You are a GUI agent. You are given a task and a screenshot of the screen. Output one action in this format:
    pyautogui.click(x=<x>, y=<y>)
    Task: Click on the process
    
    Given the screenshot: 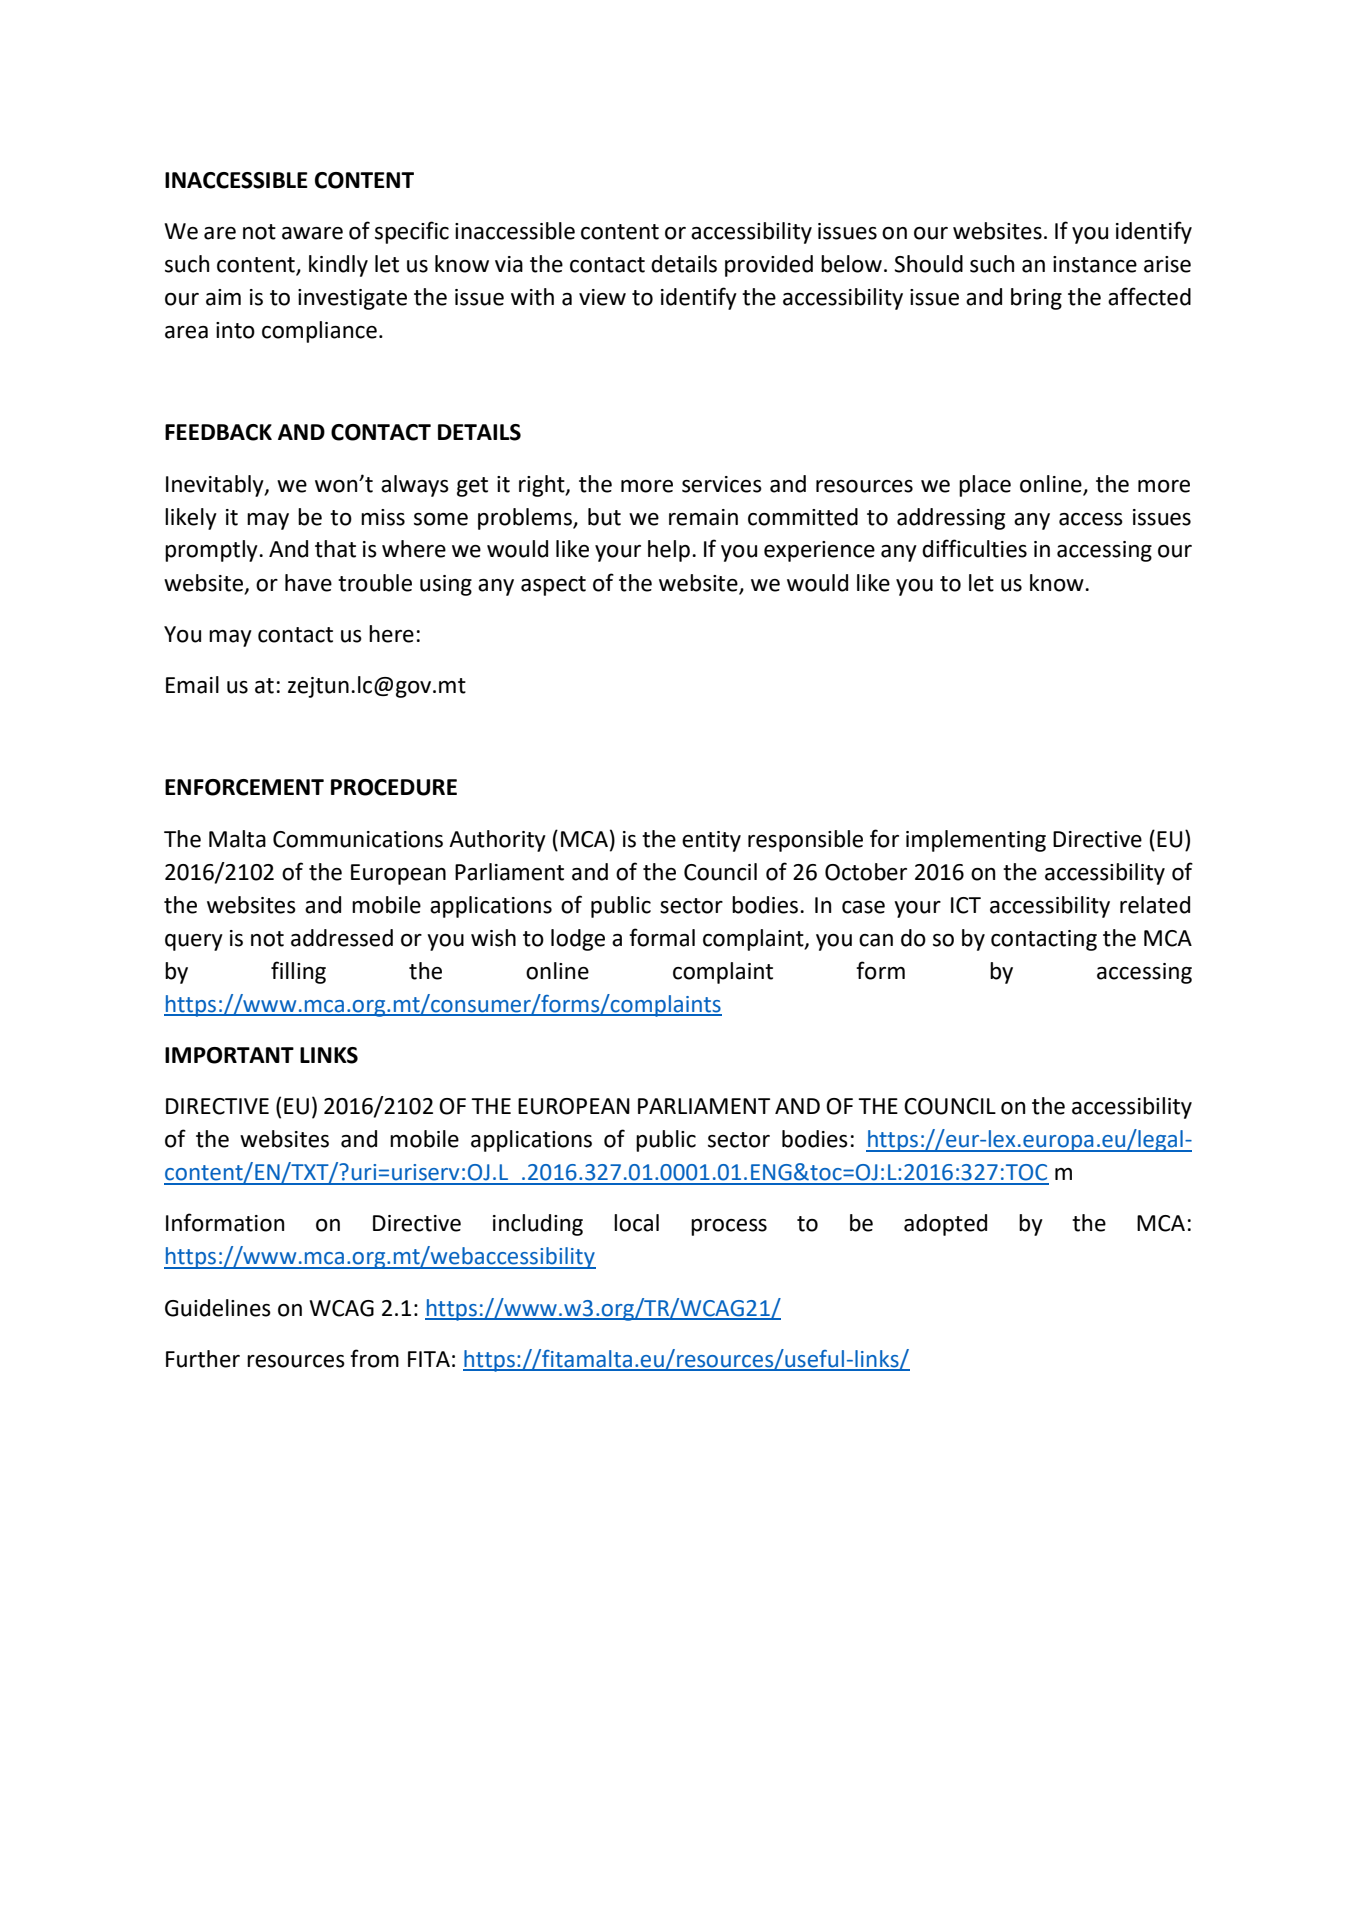 What is the action you would take?
    pyautogui.click(x=729, y=1227)
